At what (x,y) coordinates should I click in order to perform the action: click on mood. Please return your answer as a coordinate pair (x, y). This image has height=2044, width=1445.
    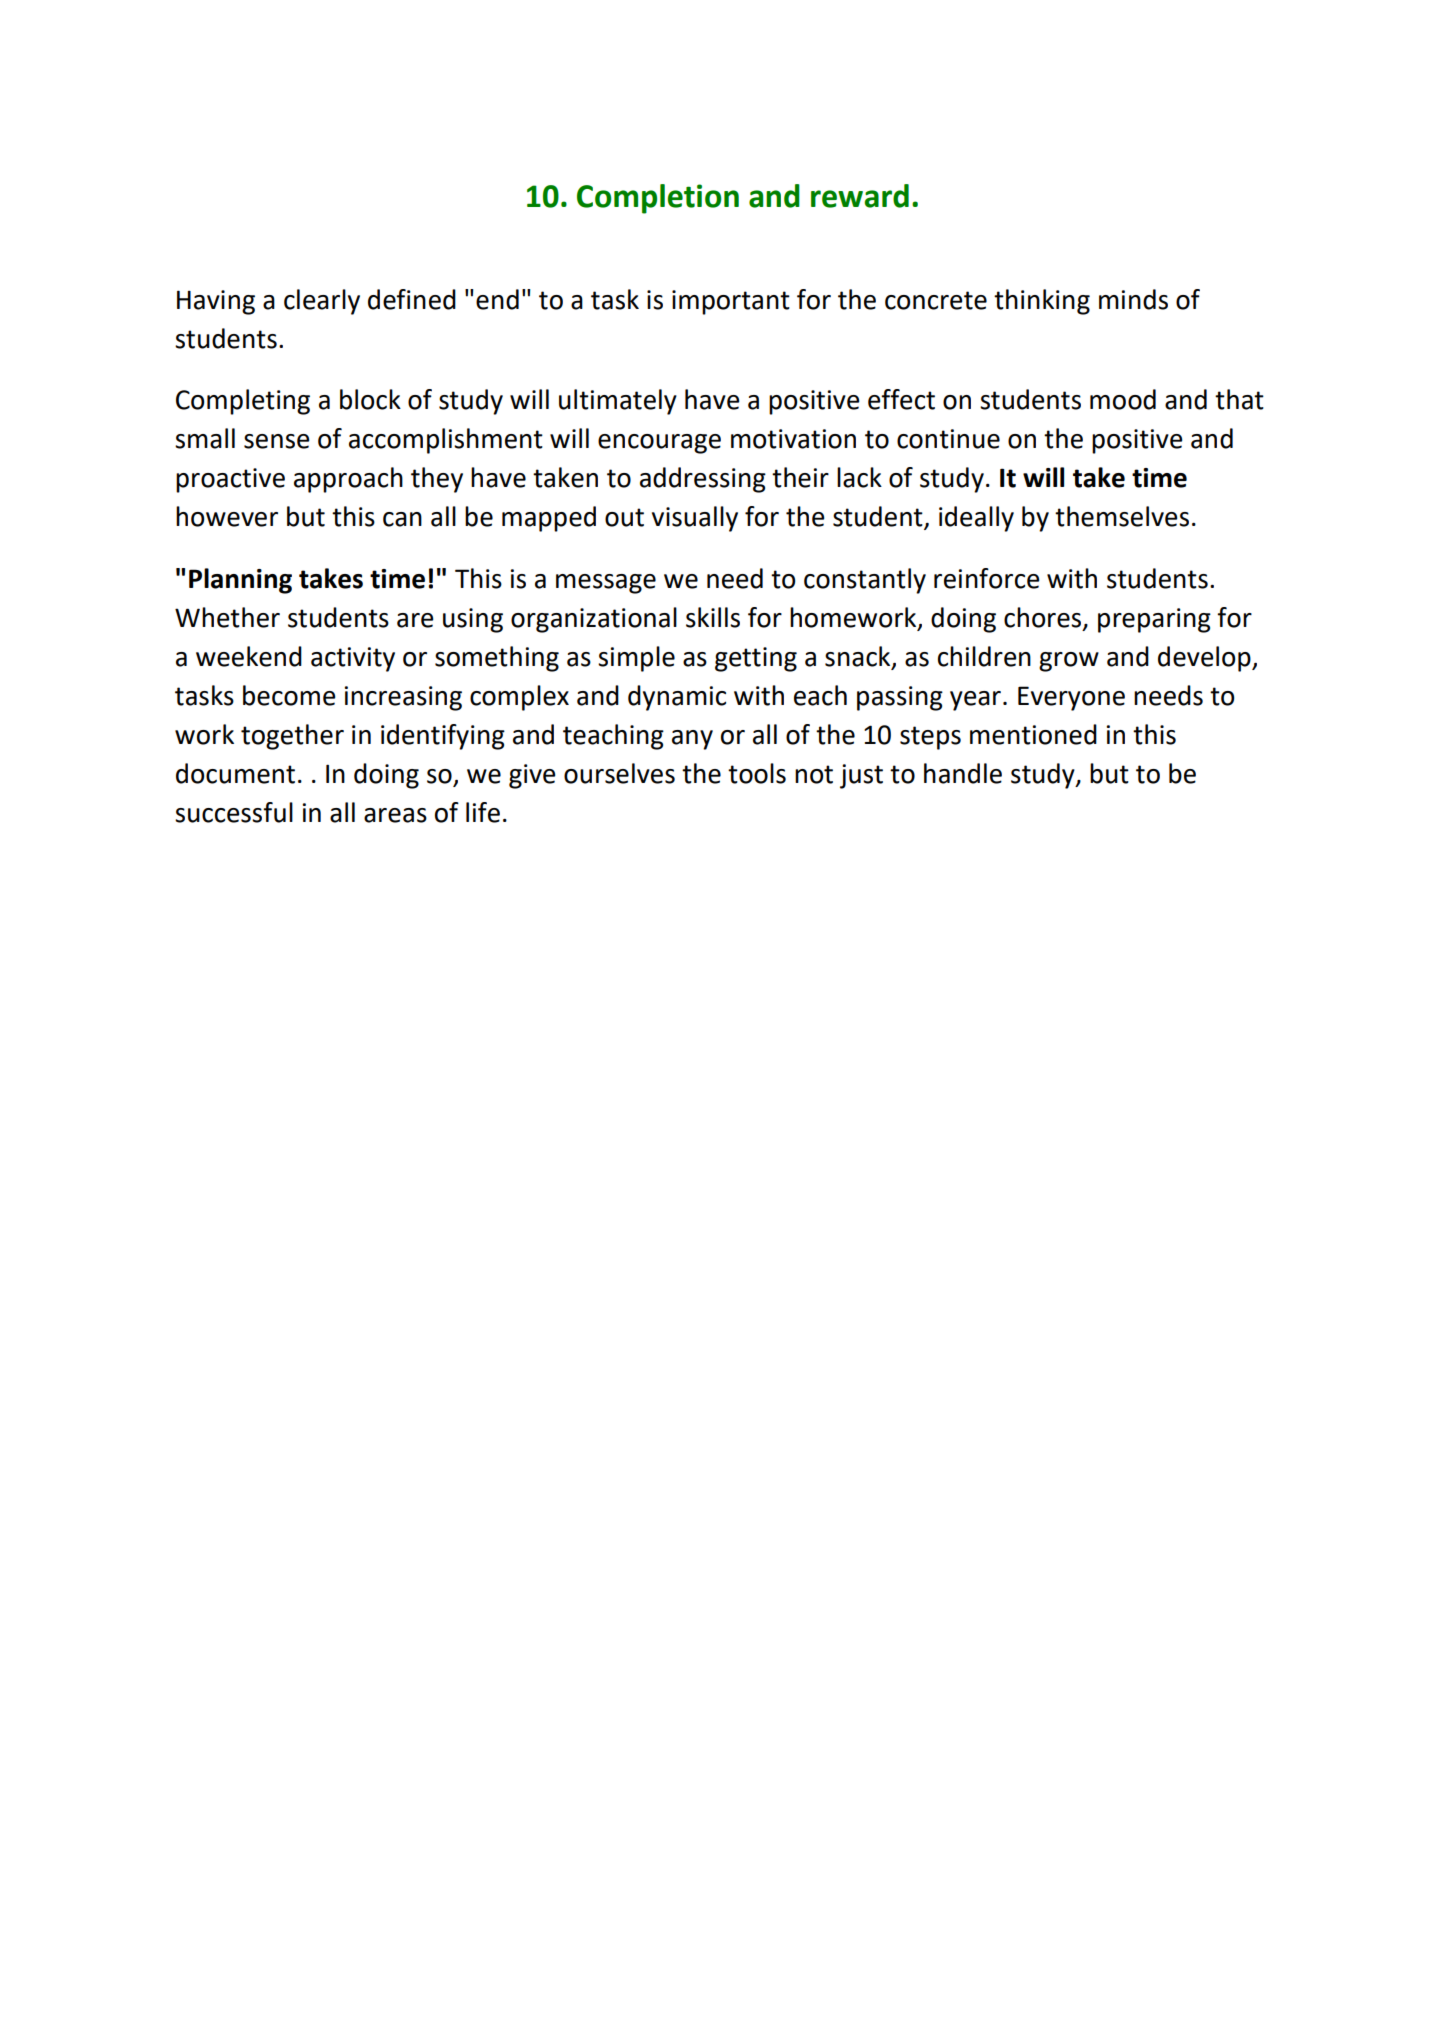
    Looking at the image, I should click on (1123, 399).
